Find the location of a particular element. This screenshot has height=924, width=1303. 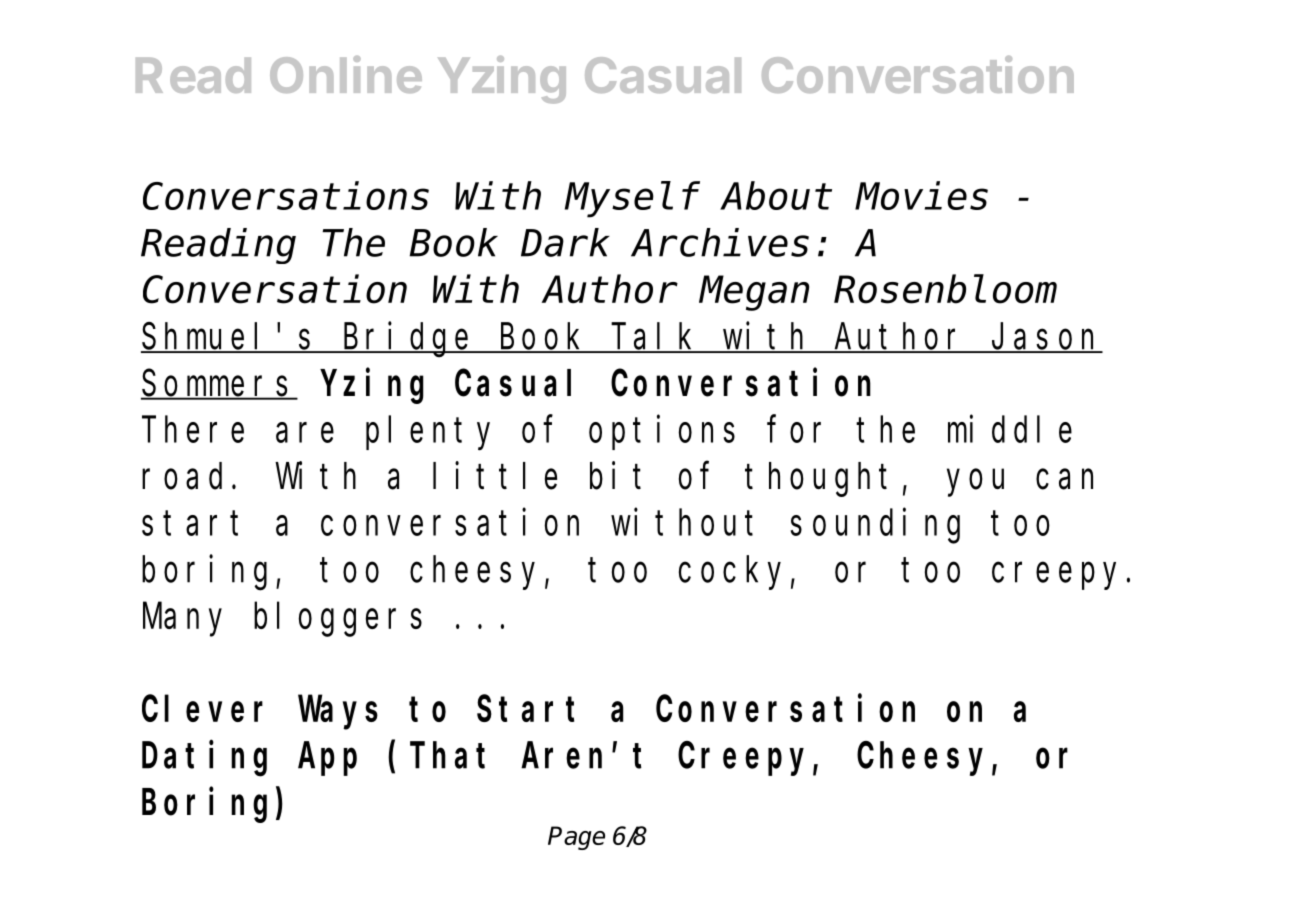

Dark is located at coordinates (565, 243).
